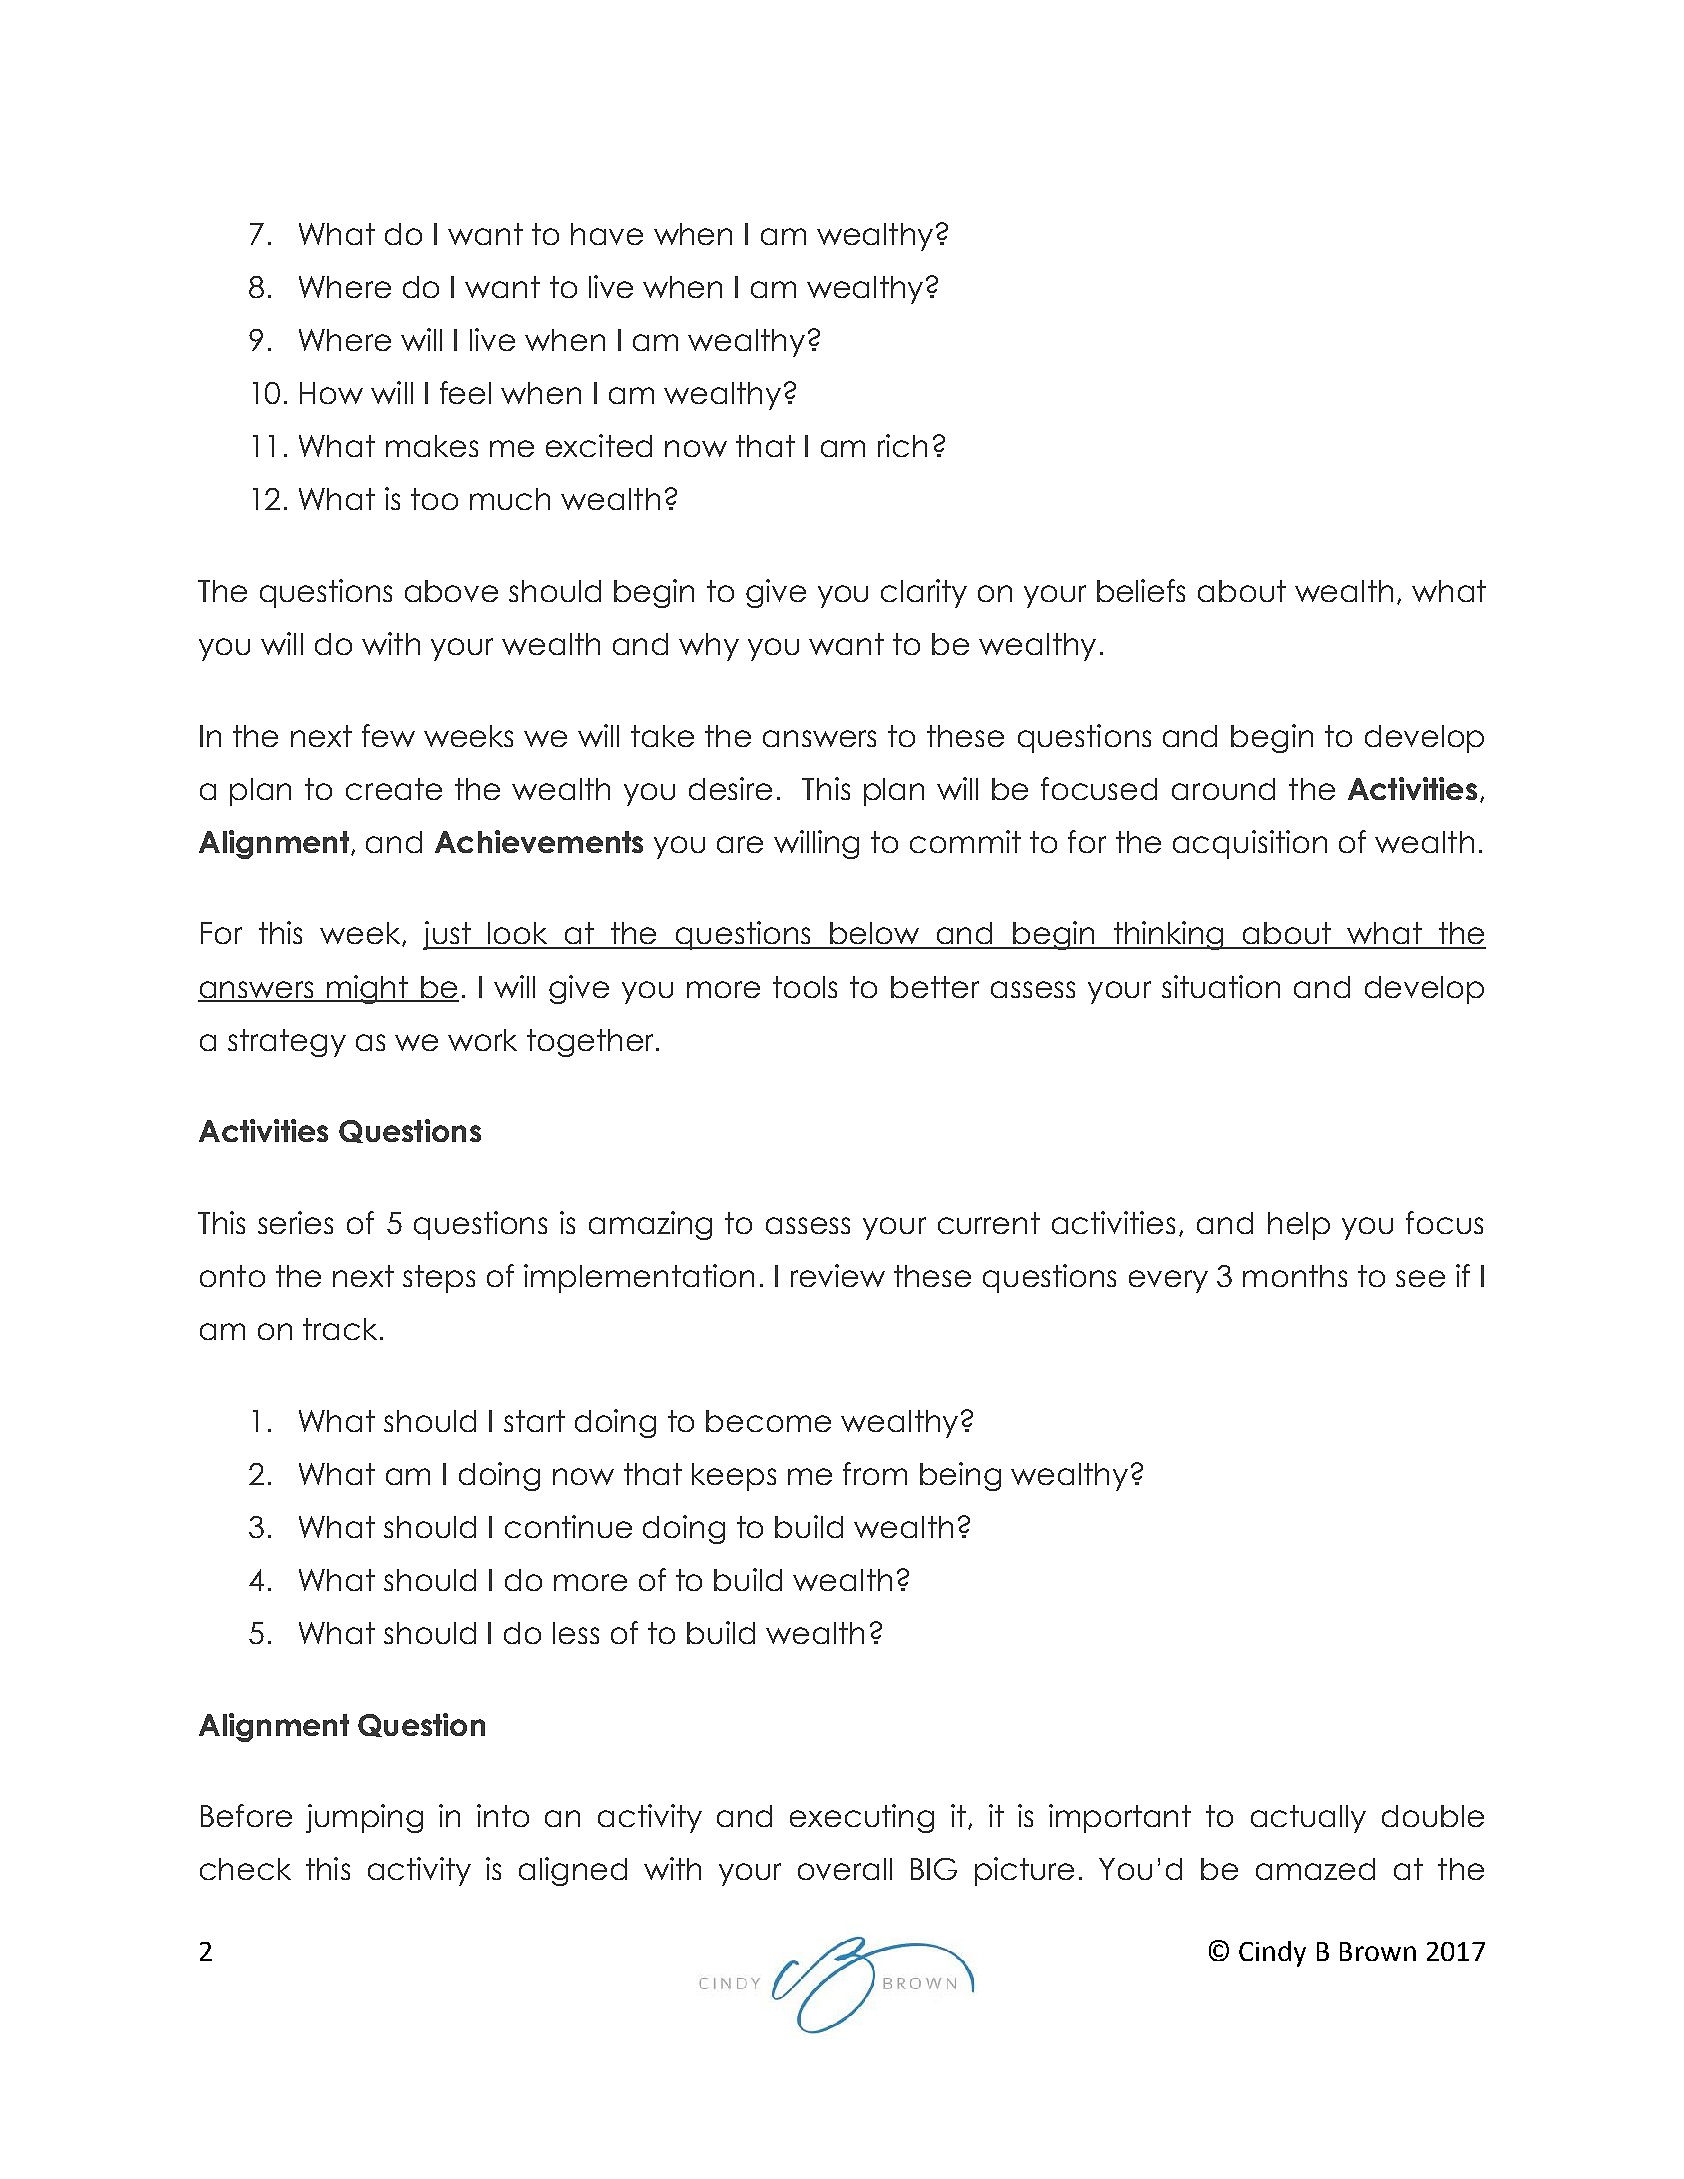 This document has height=2179, width=1684. I want to click on few, so click(388, 735).
